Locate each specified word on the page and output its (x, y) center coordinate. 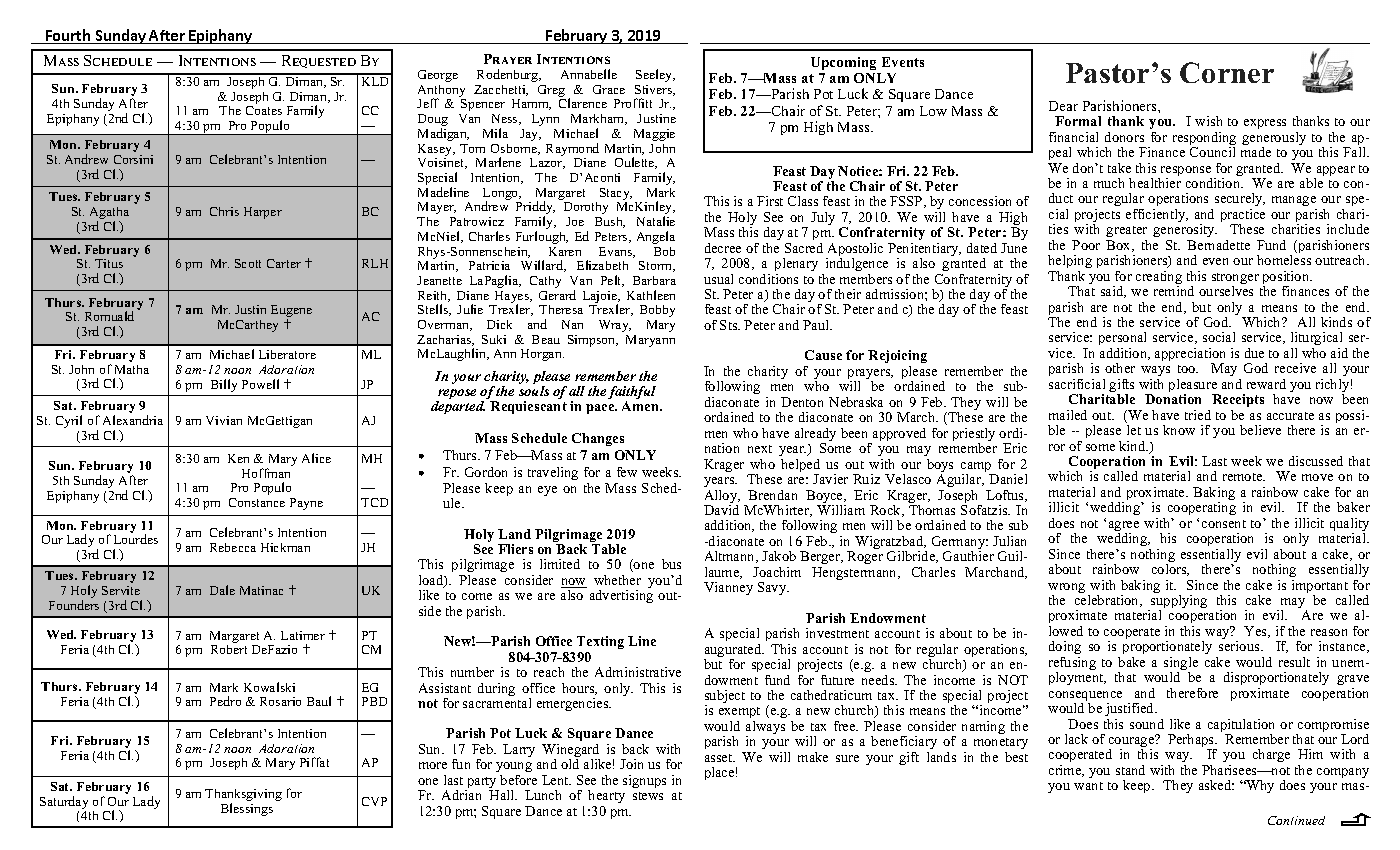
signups (644, 781)
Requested (319, 61)
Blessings (247, 809)
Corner (1227, 72)
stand (1130, 770)
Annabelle (589, 74)
